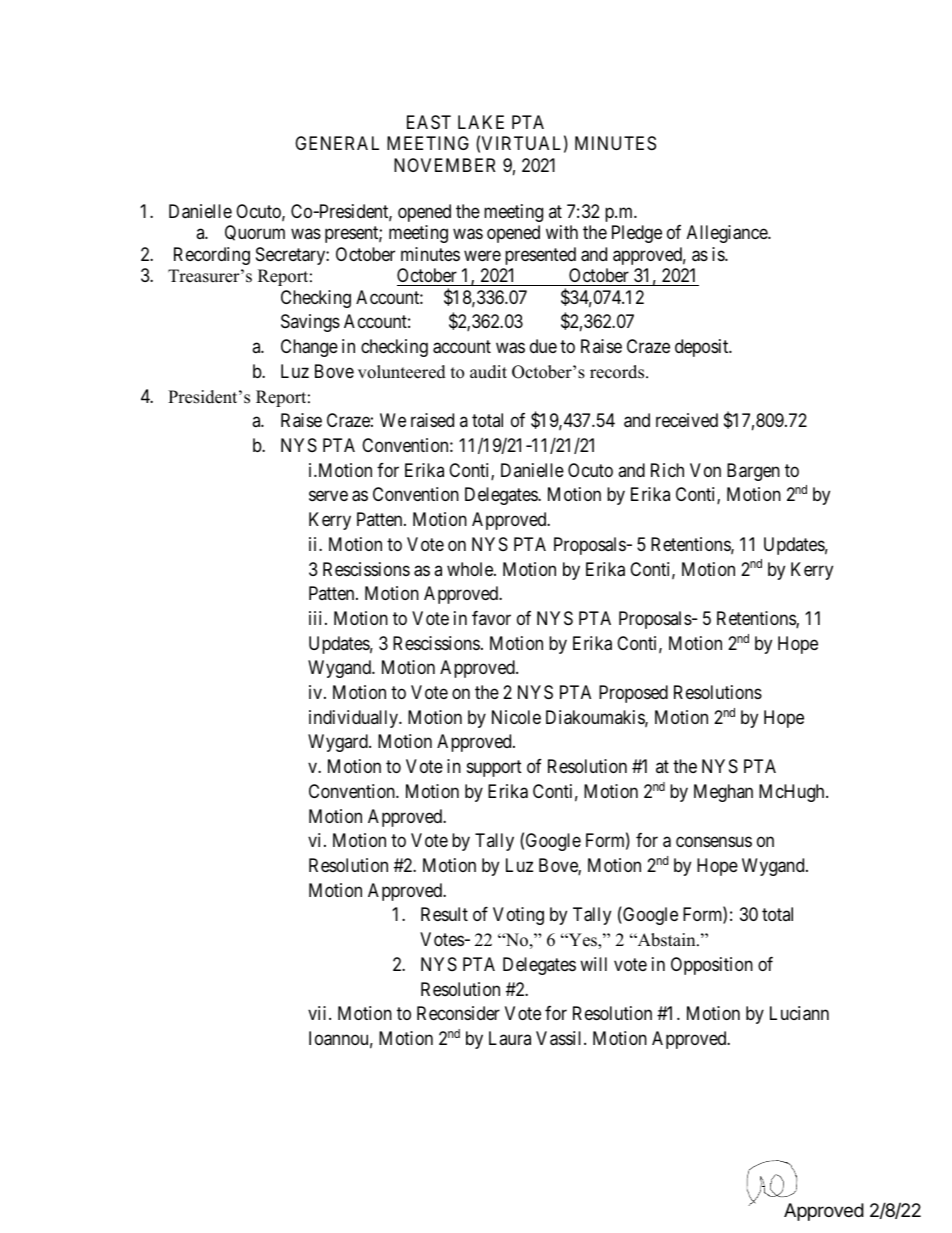  What do you see at coordinates (633, 694) in the screenshot?
I see `Proposed` at bounding box center [633, 694].
